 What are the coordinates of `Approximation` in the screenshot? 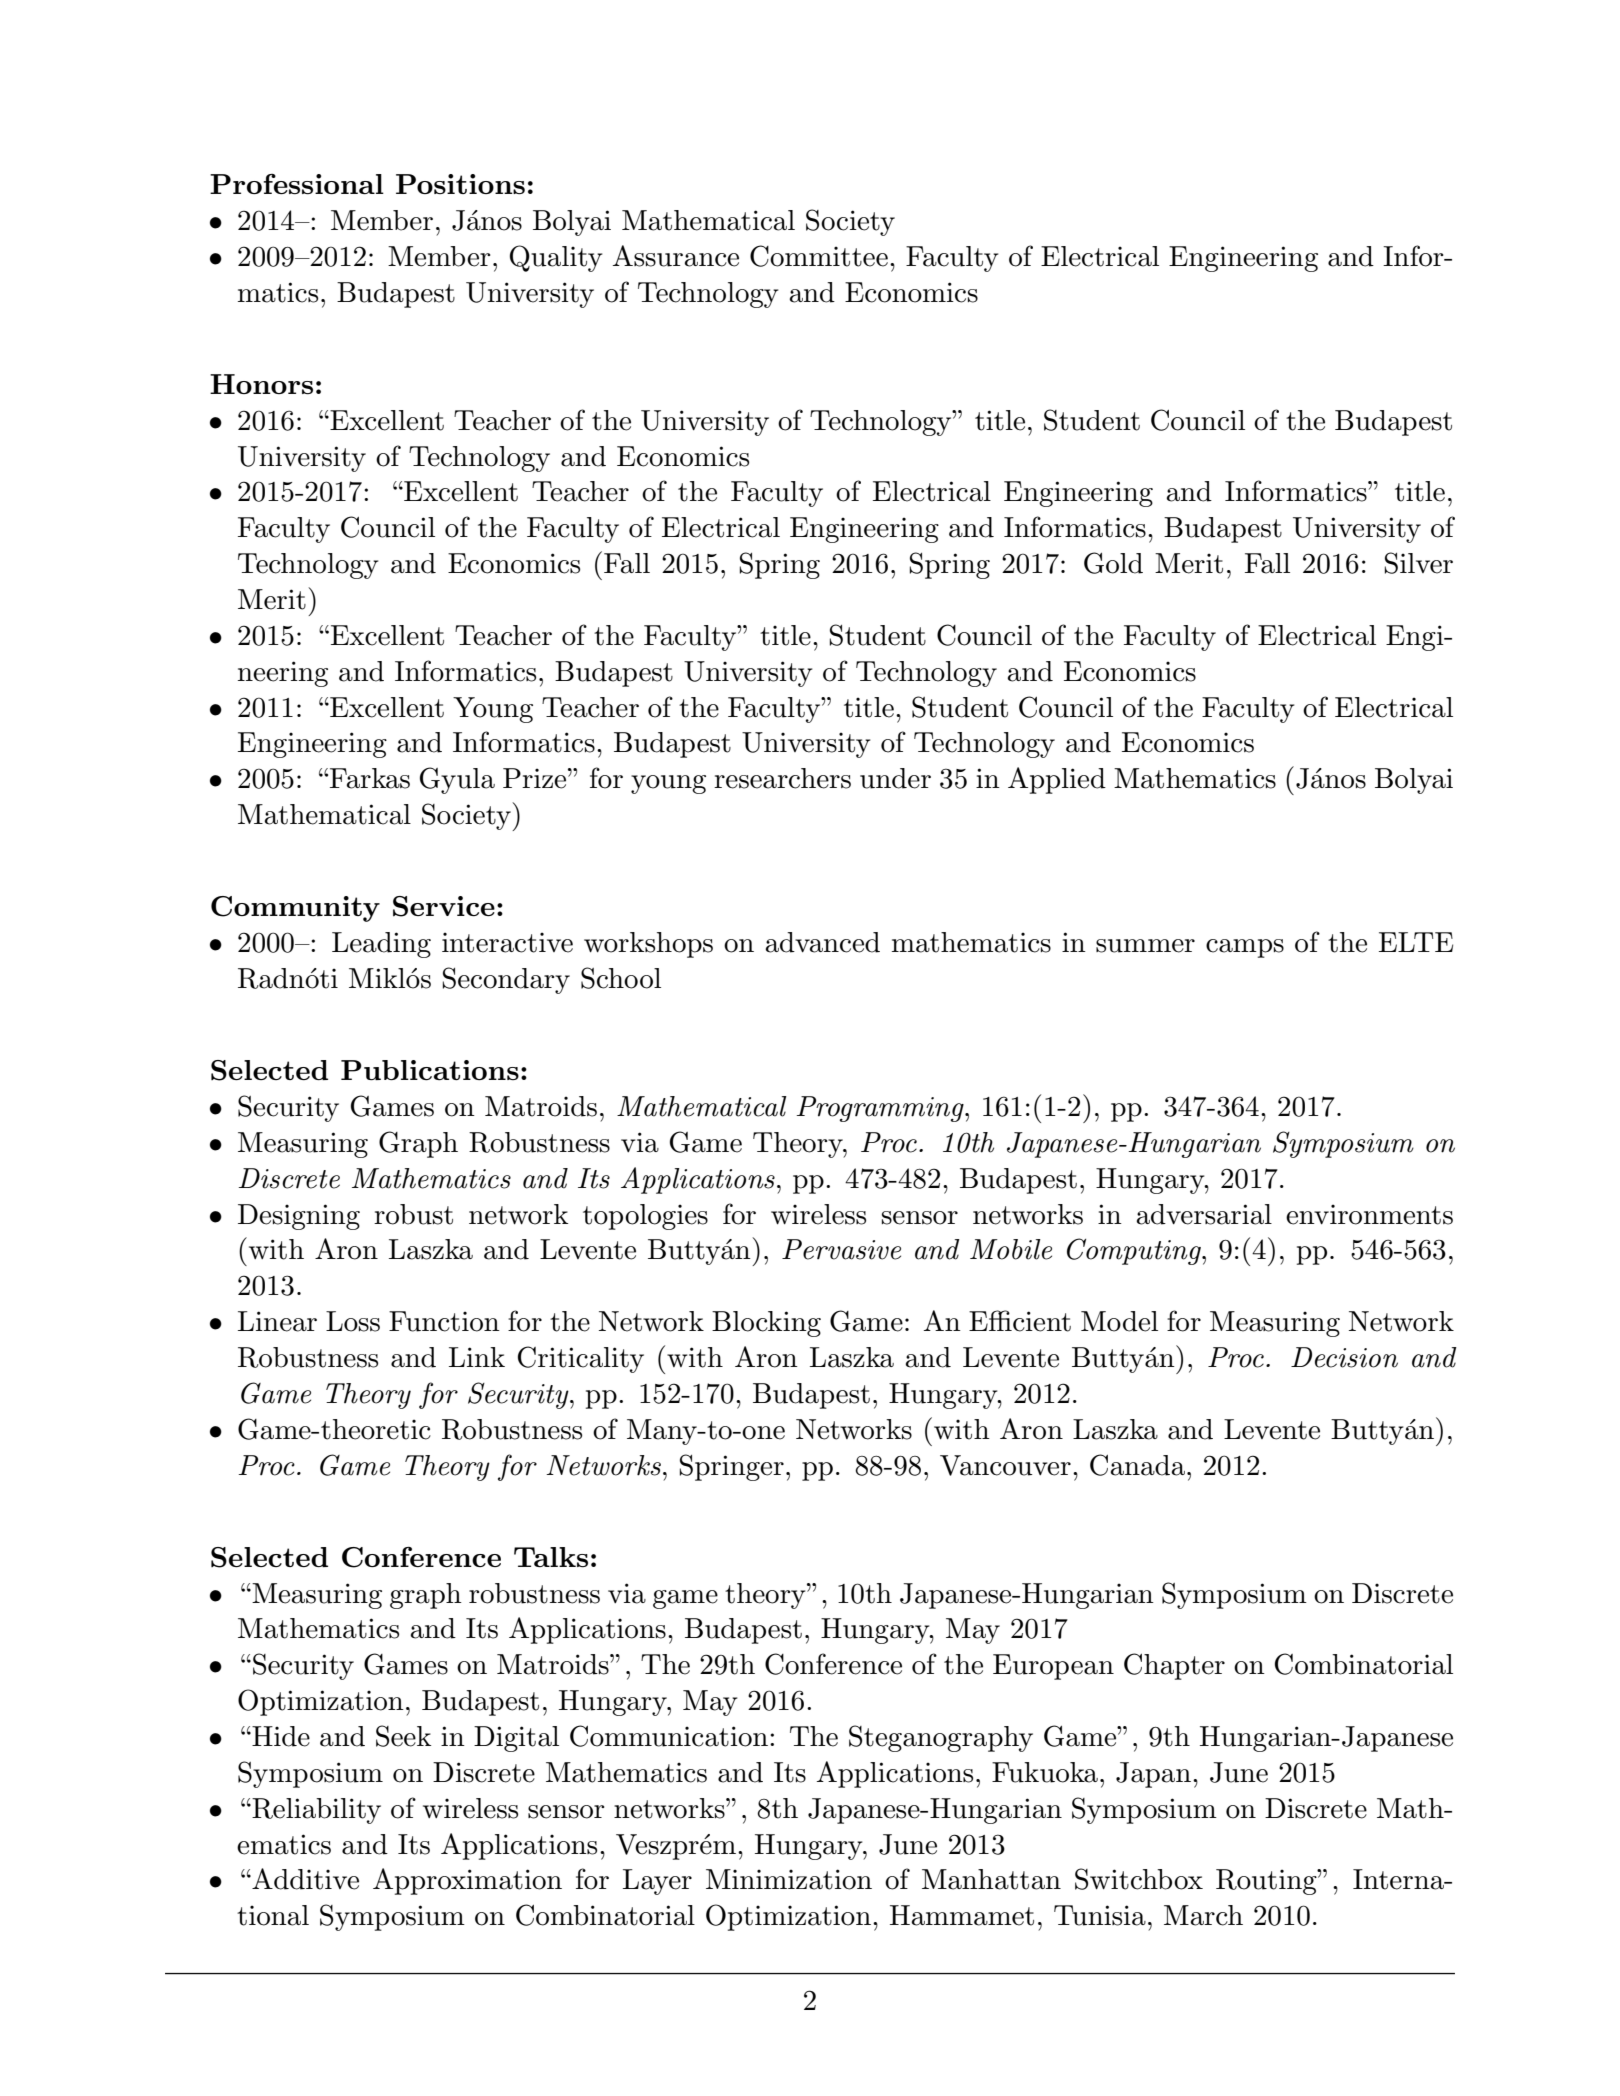 It's located at (467, 1881).
